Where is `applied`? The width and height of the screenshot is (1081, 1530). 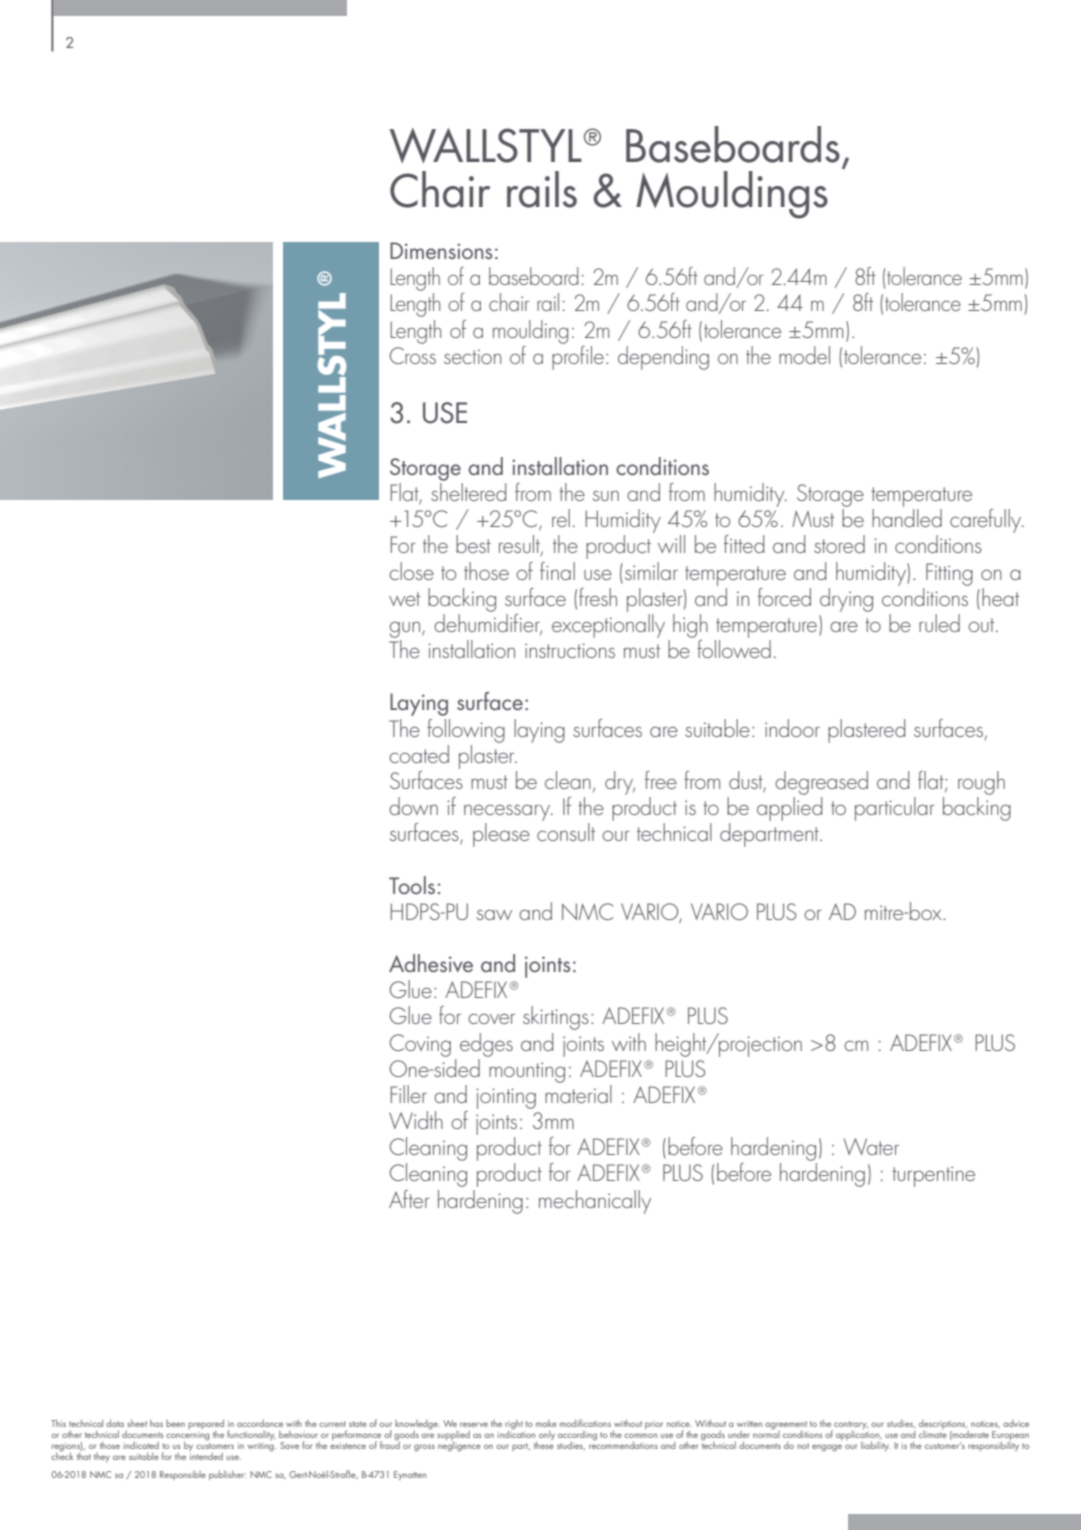 applied is located at coordinates (789, 809).
